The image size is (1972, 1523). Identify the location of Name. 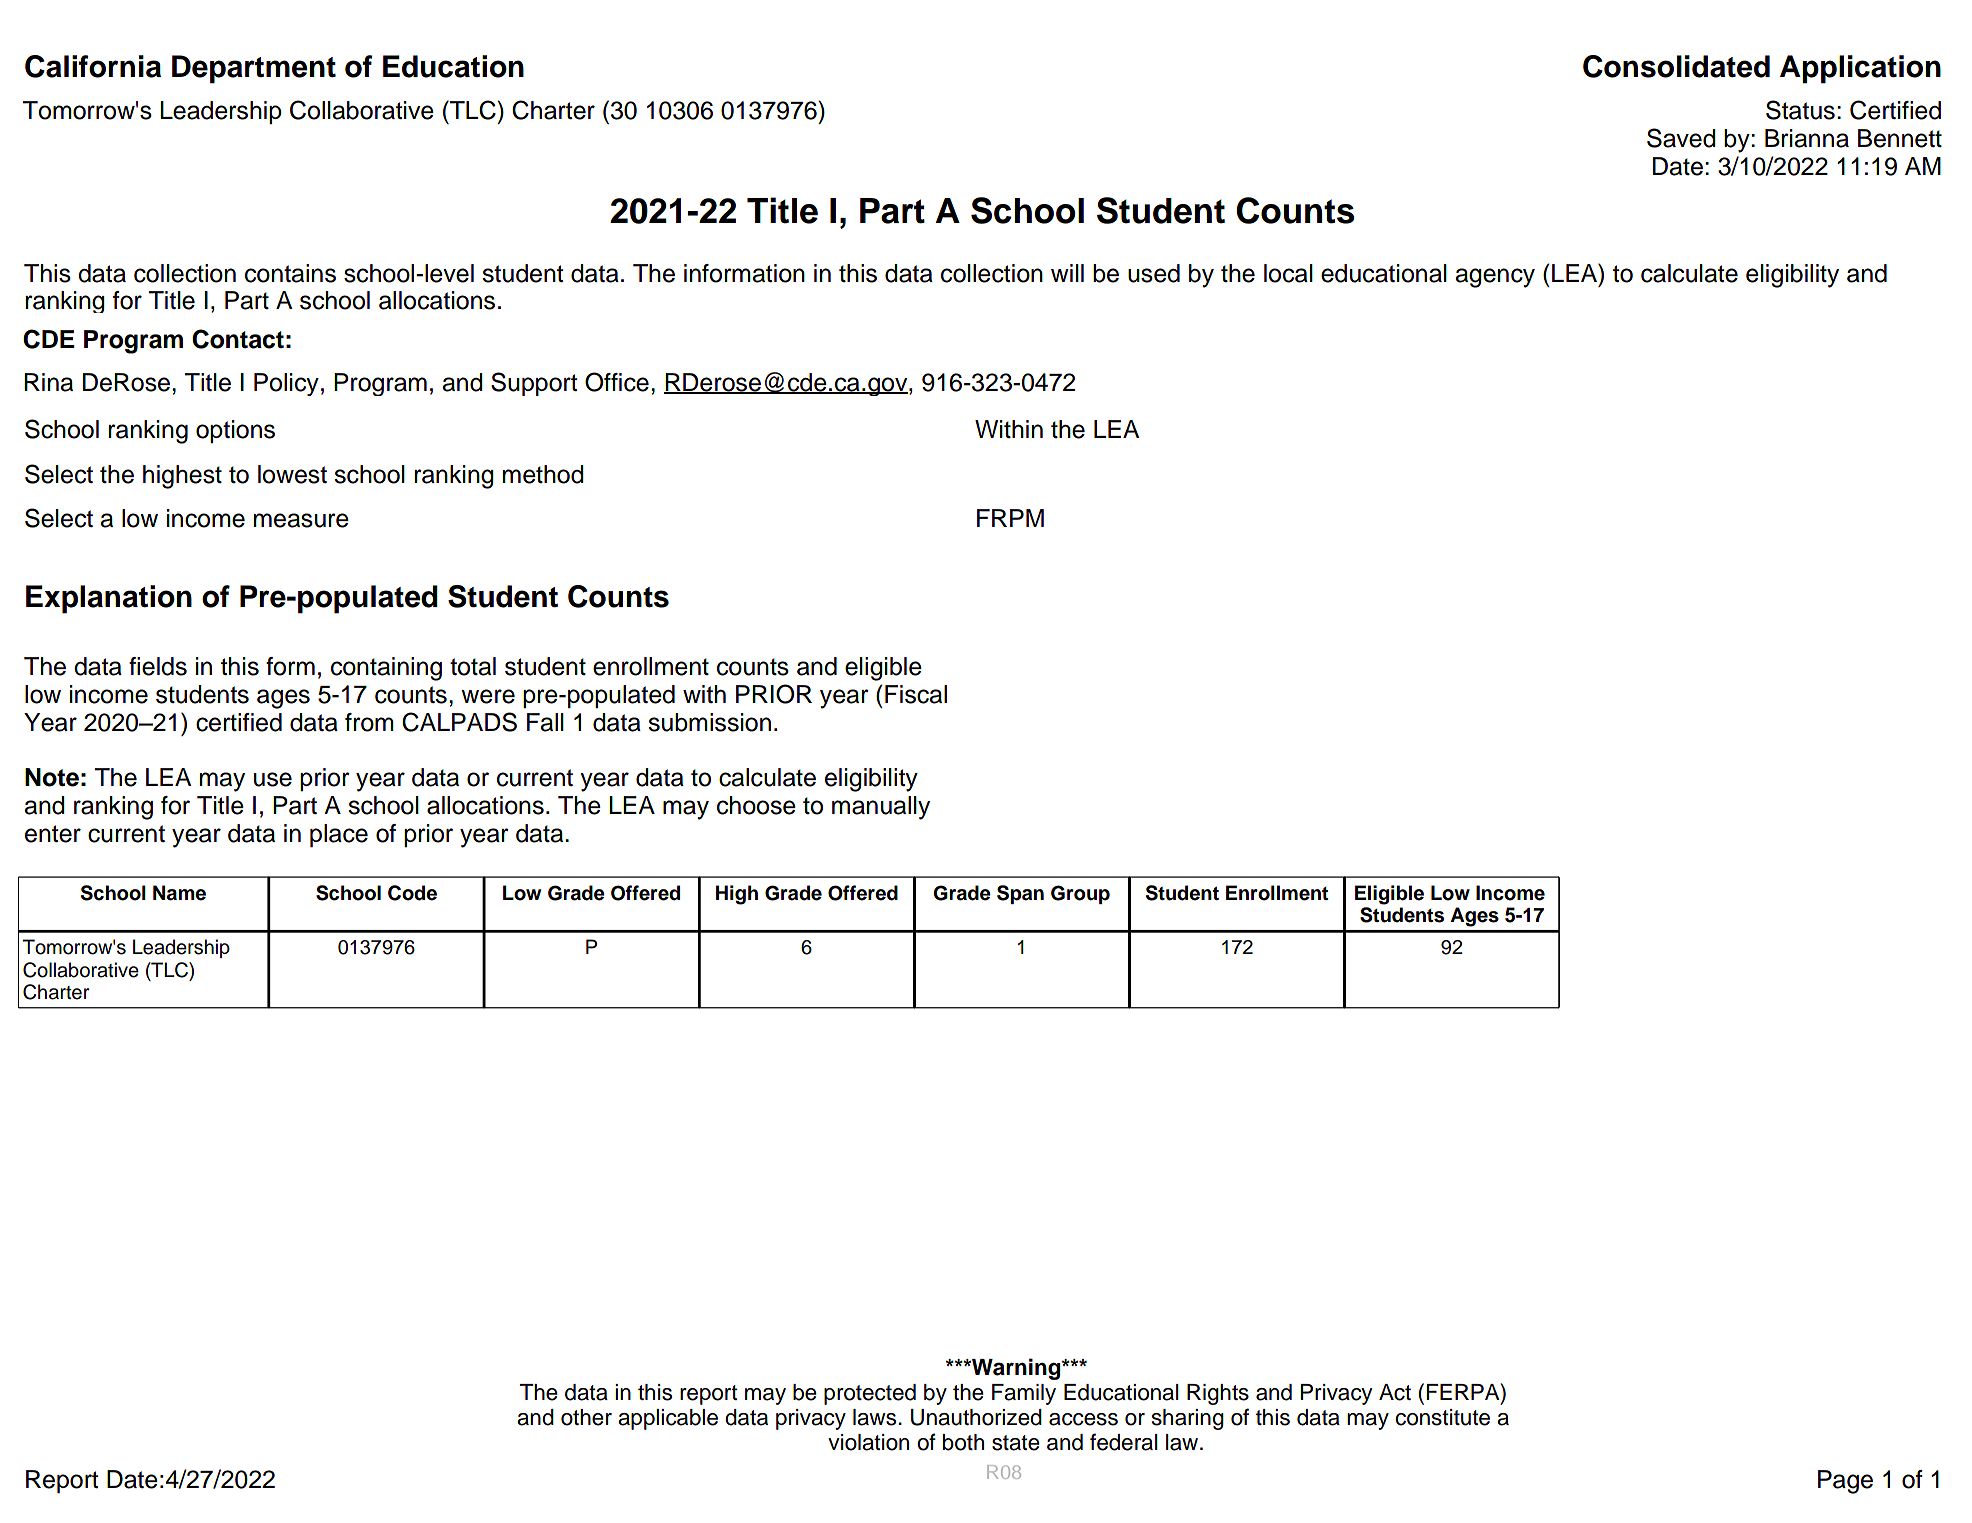
(179, 893).
